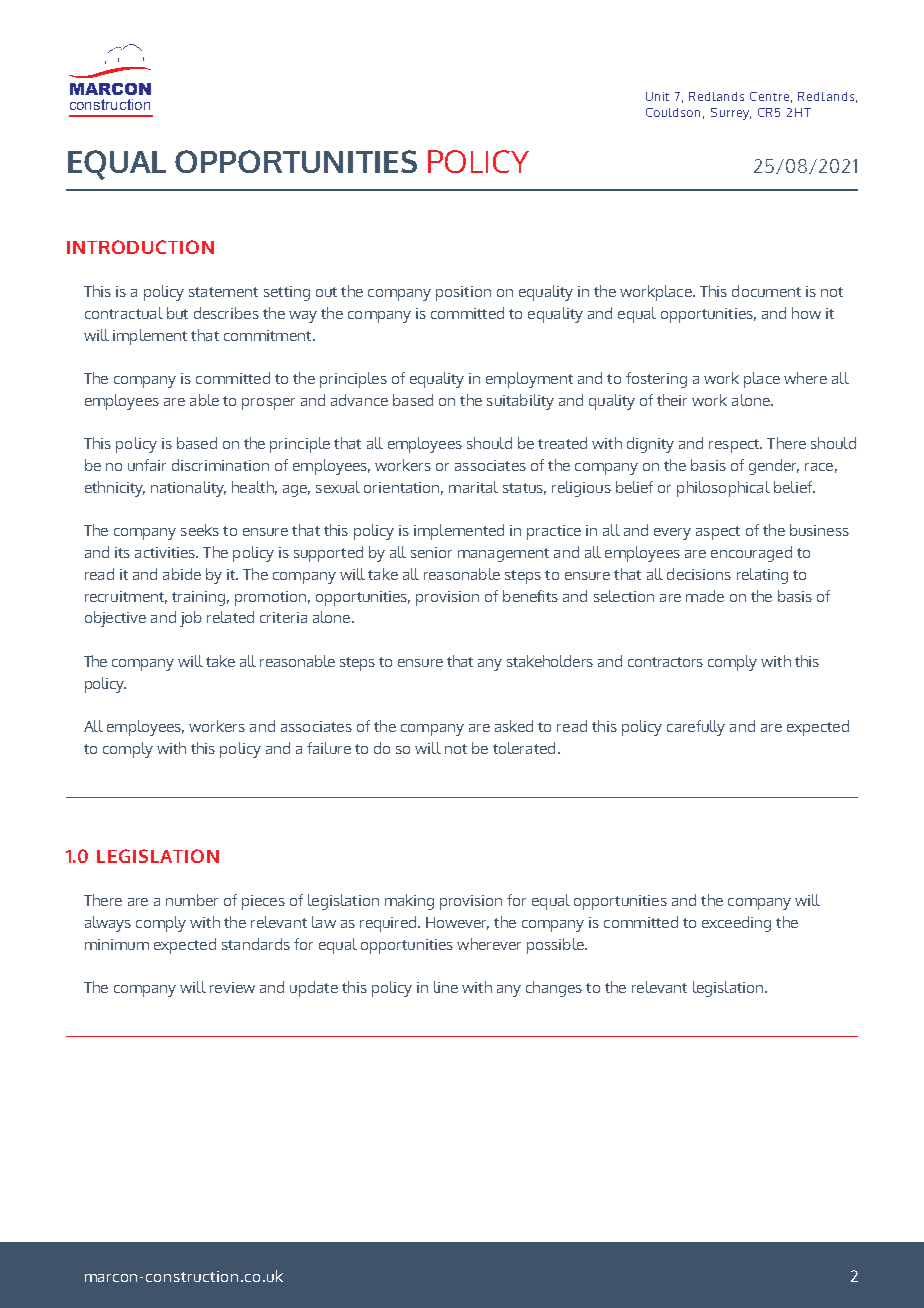 Image resolution: width=924 pixels, height=1308 pixels. Describe the element at coordinates (731, 114) in the document. I see `Surrey` at that location.
